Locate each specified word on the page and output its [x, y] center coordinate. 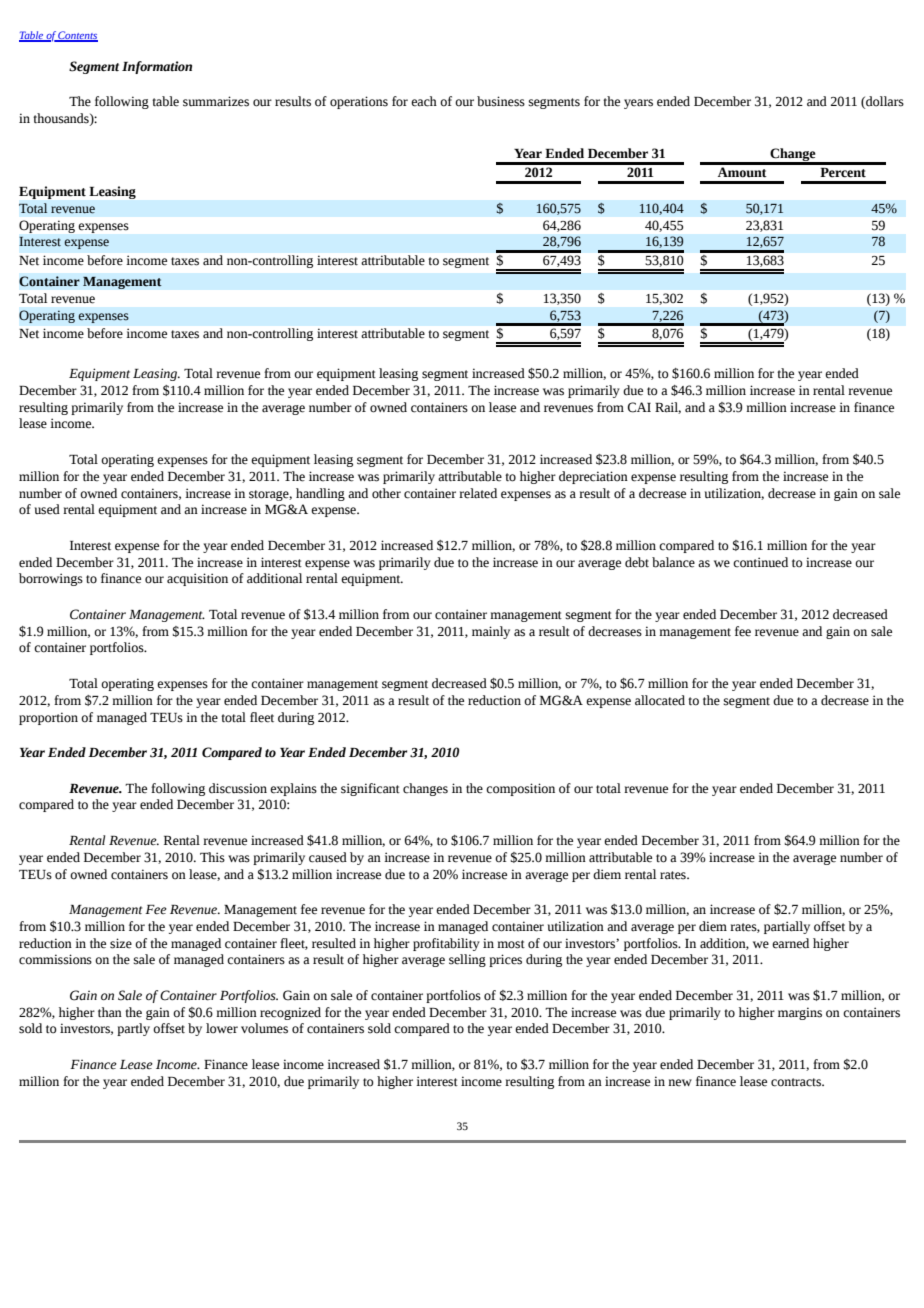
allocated [660, 700]
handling [320, 494]
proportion [48, 718]
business [501, 101]
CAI [639, 407]
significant [370, 789]
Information [157, 67]
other [386, 493]
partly [133, 1029]
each [424, 101]
